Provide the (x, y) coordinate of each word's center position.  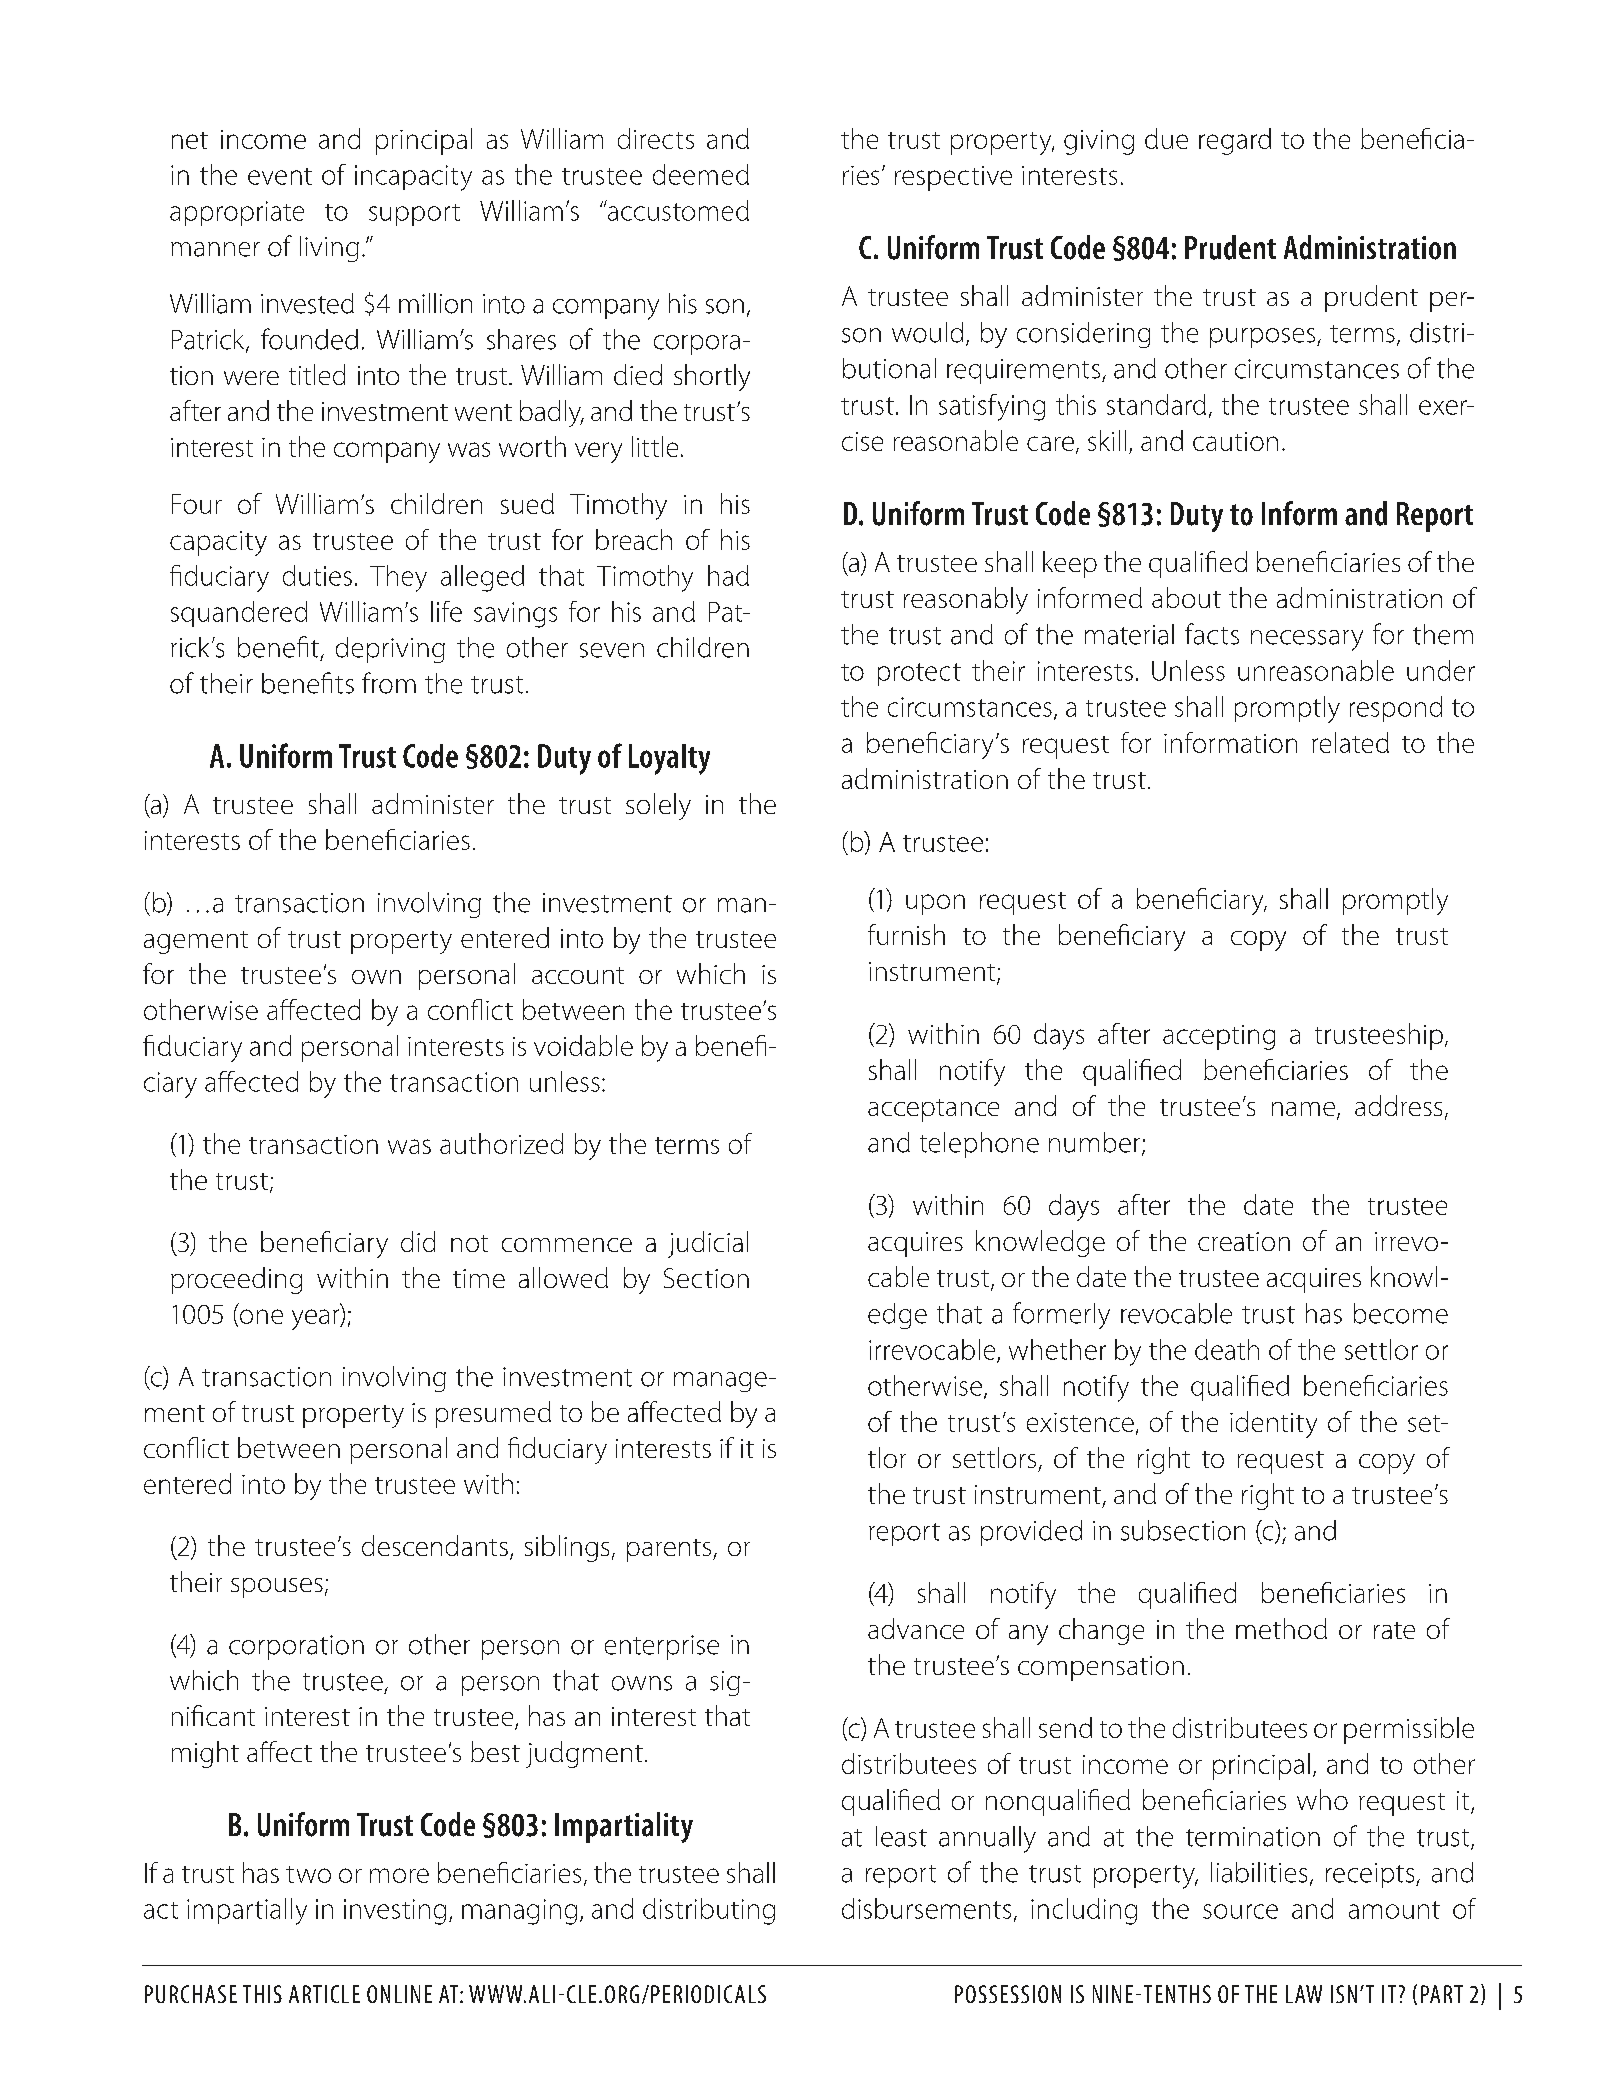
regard (1235, 141)
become (1401, 1313)
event (280, 176)
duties (317, 575)
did (418, 1241)
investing (395, 1912)
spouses (277, 1588)
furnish (906, 934)
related (1350, 742)
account (578, 975)
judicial (708, 1244)
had (728, 575)
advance (916, 1628)
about (1186, 597)
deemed (701, 174)
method (1281, 1628)
